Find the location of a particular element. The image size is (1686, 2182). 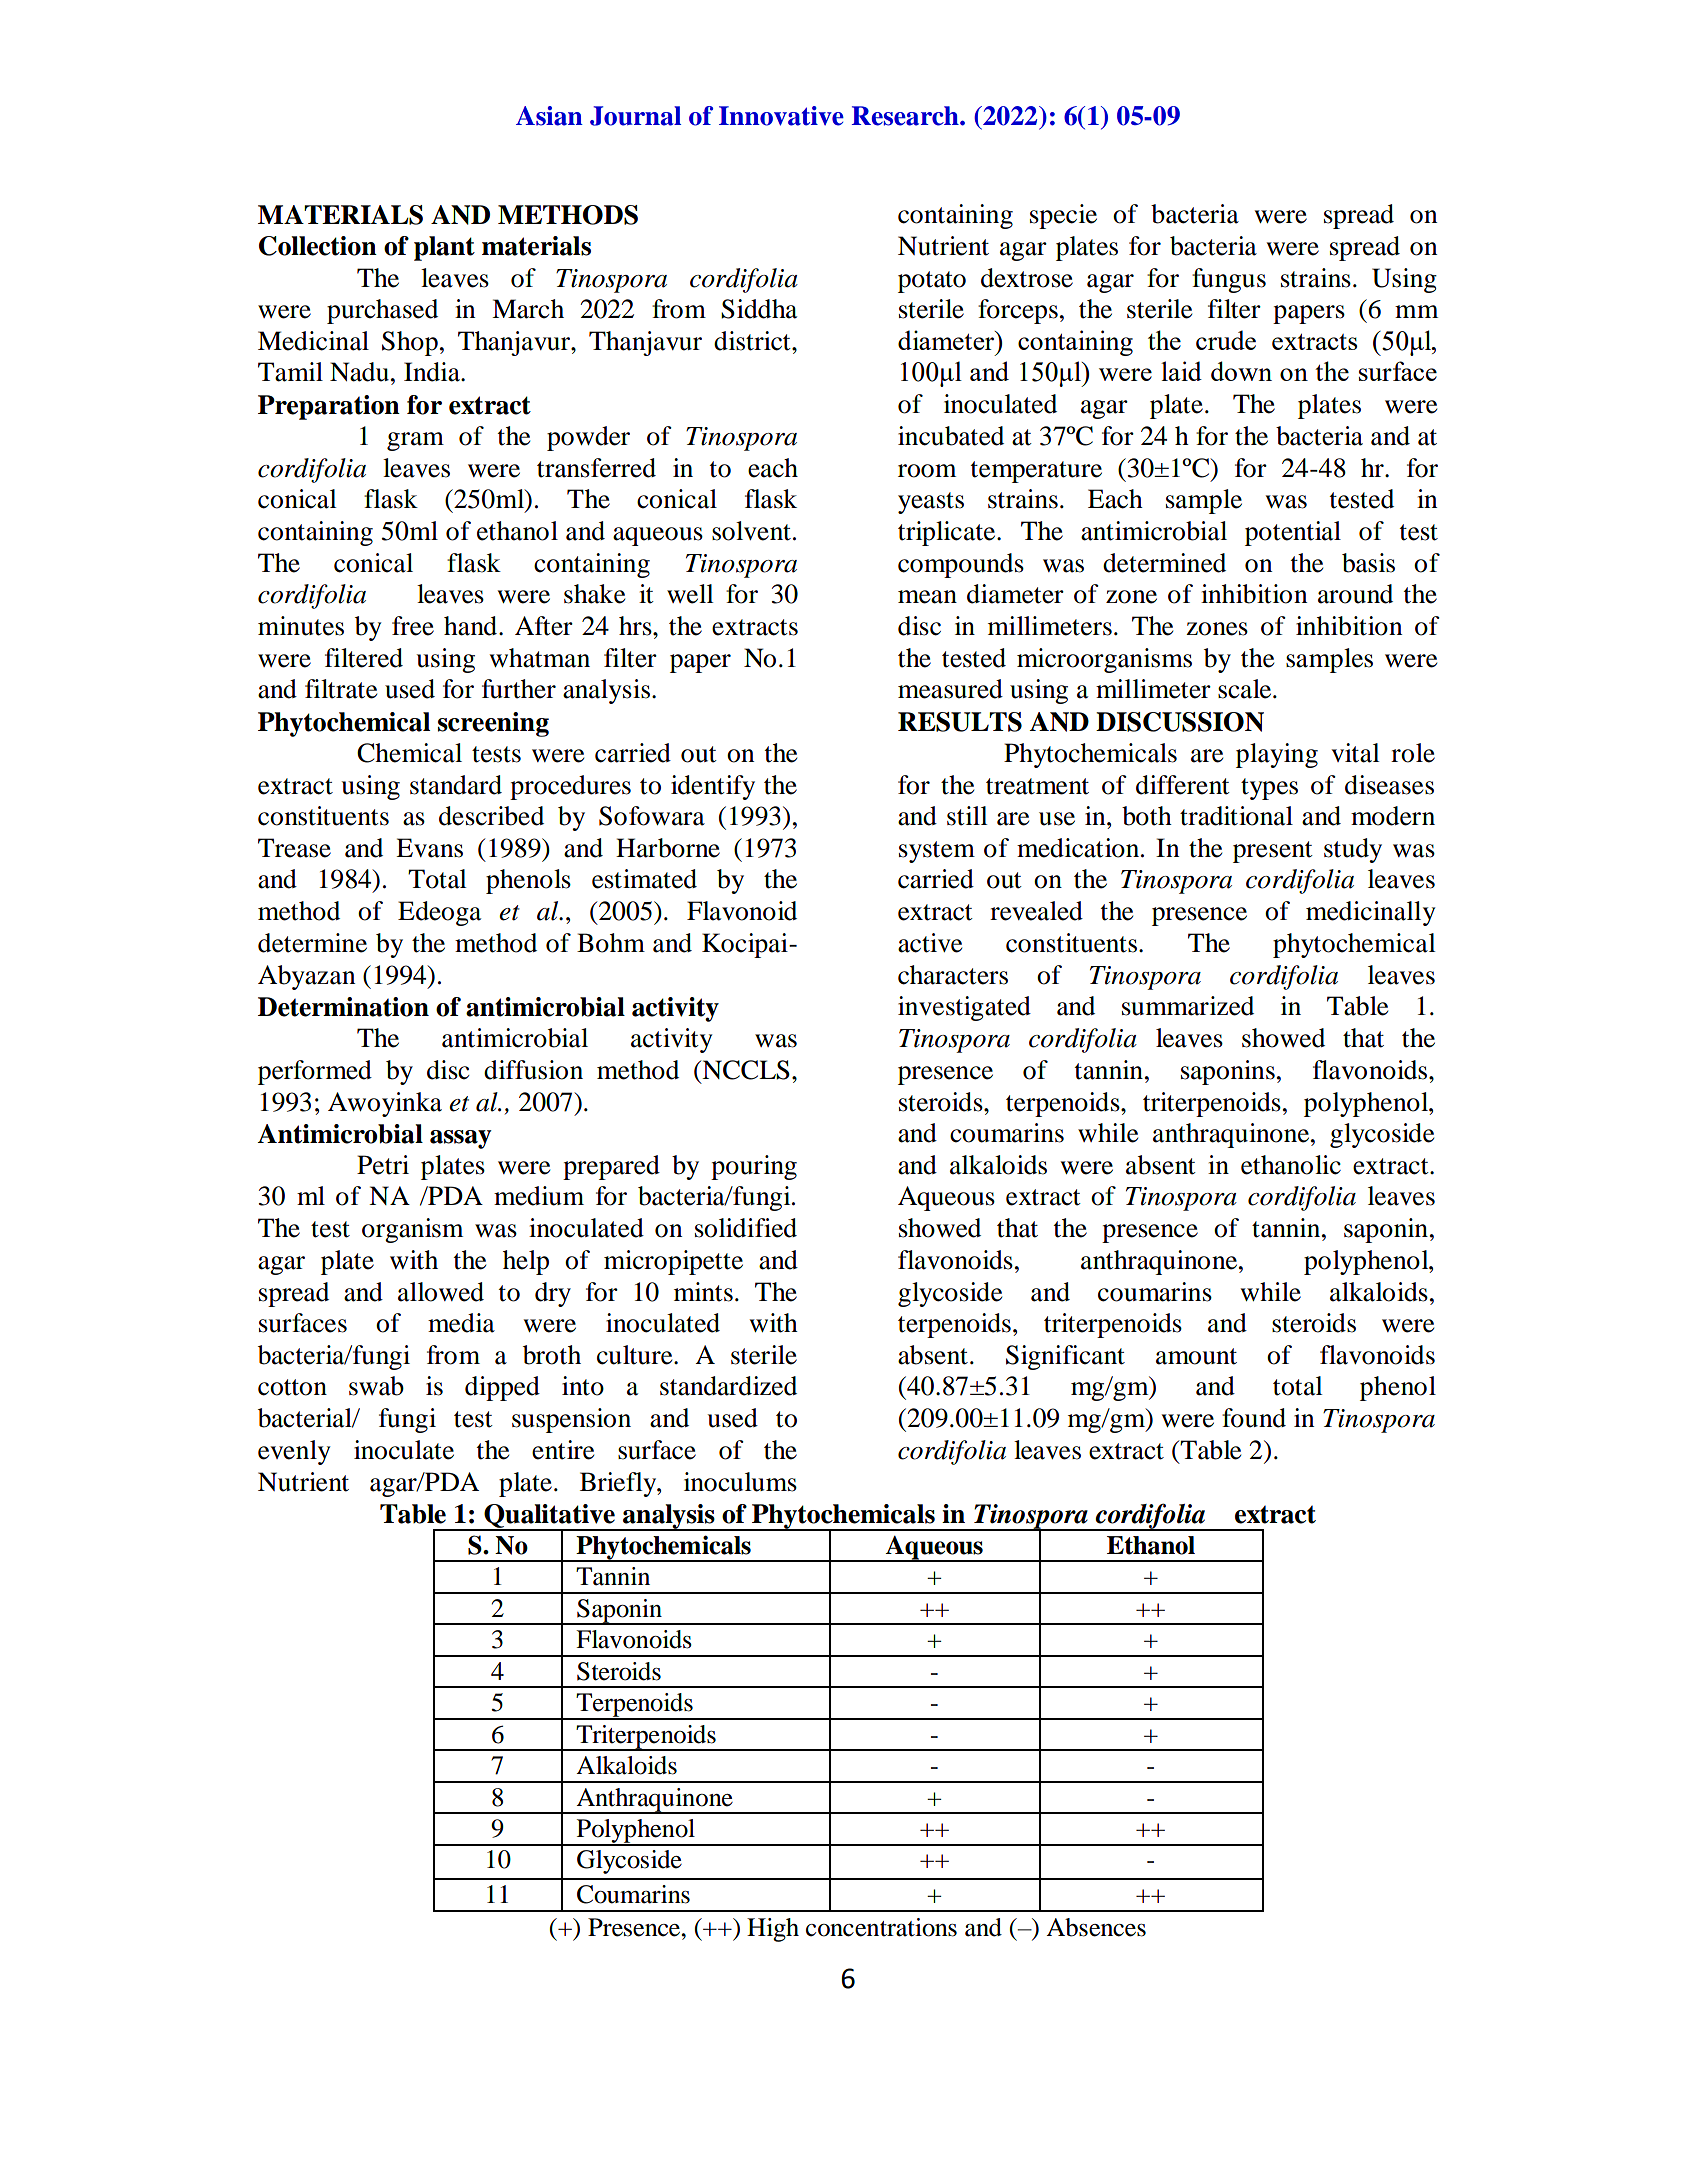

plant is located at coordinates (444, 248).
